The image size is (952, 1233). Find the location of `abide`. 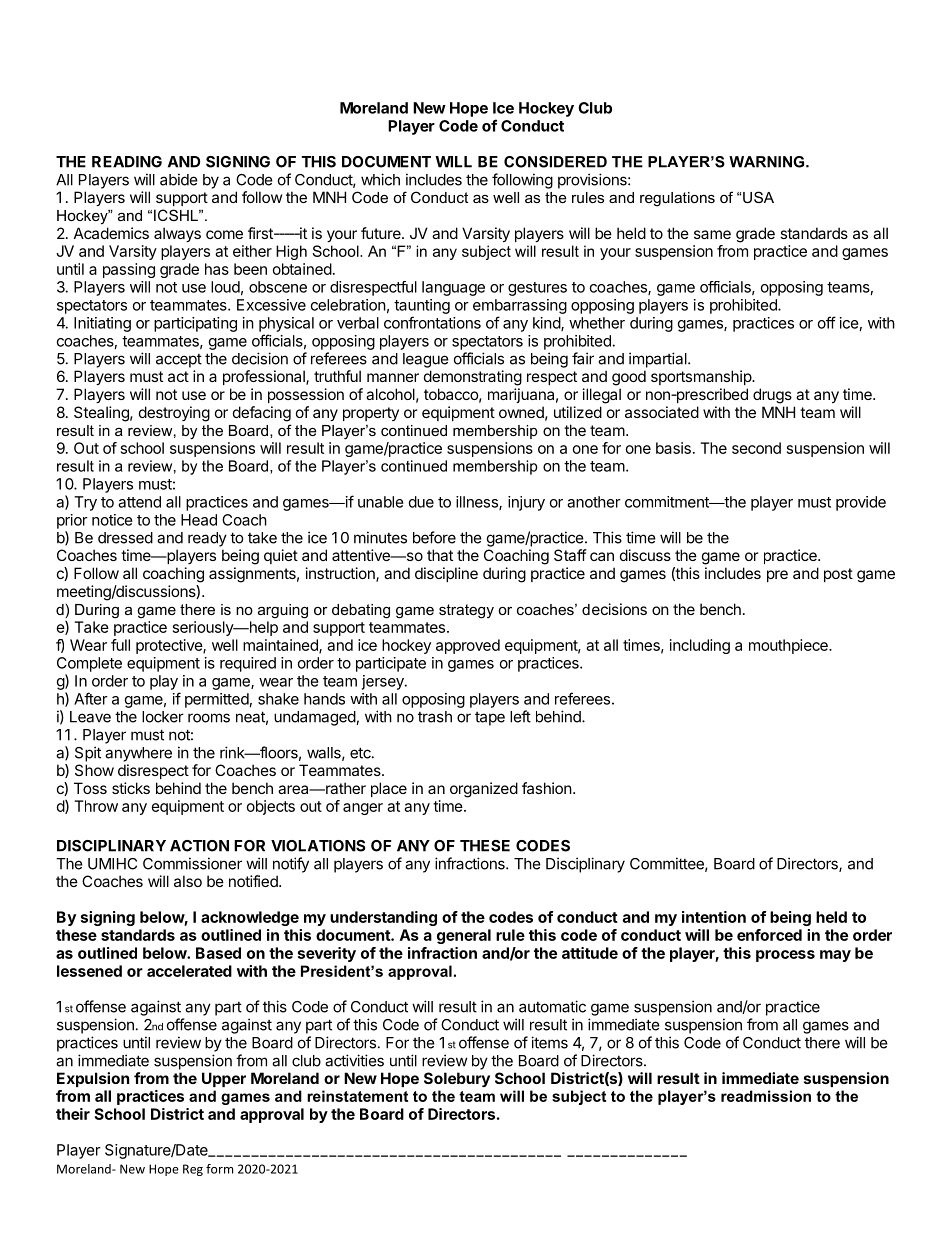

abide is located at coordinates (179, 179).
